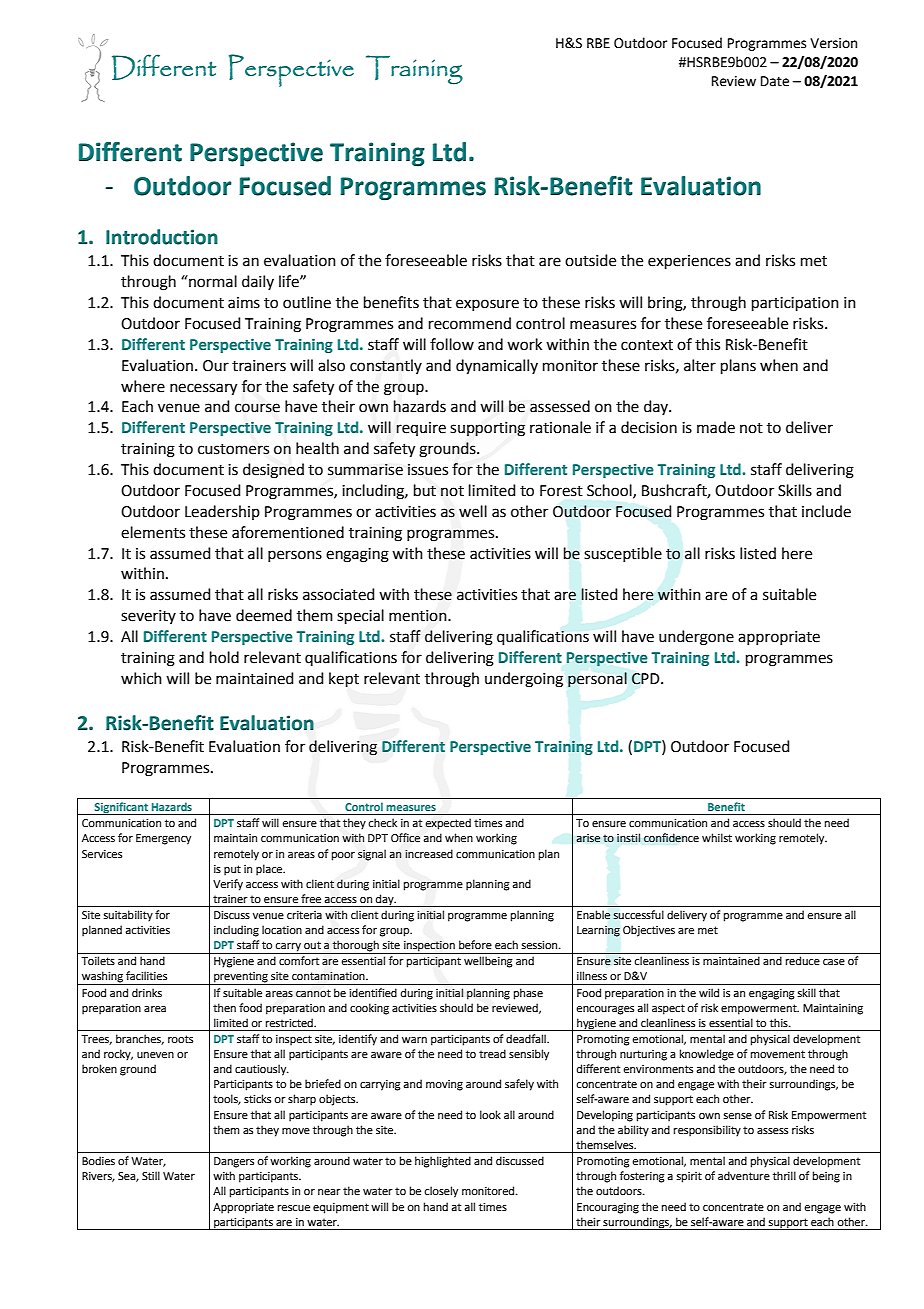  I want to click on include, so click(826, 511).
